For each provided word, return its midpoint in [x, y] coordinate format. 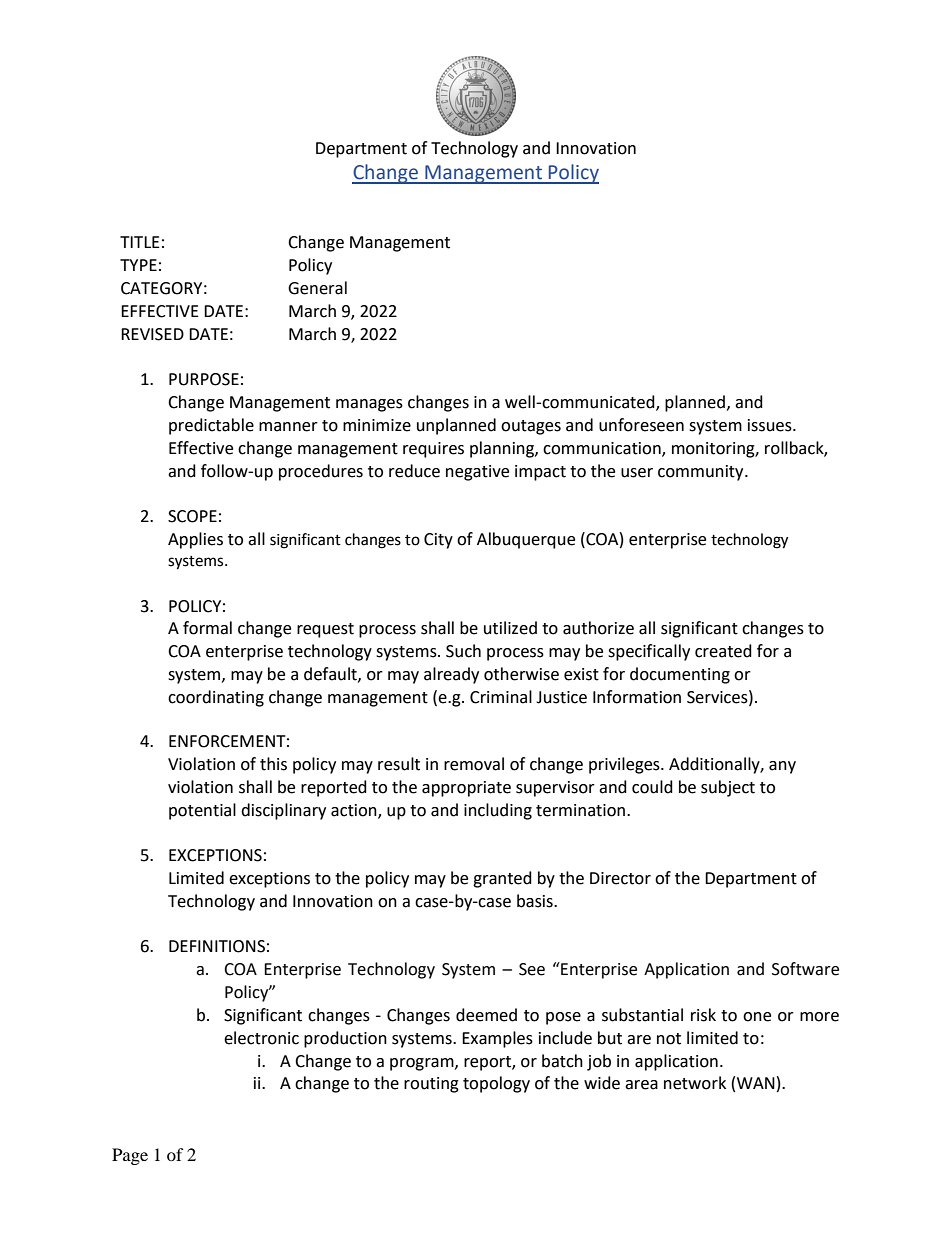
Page [130, 1156]
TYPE [138, 265]
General [317, 288]
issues [771, 425]
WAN [756, 1083]
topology [496, 1084]
